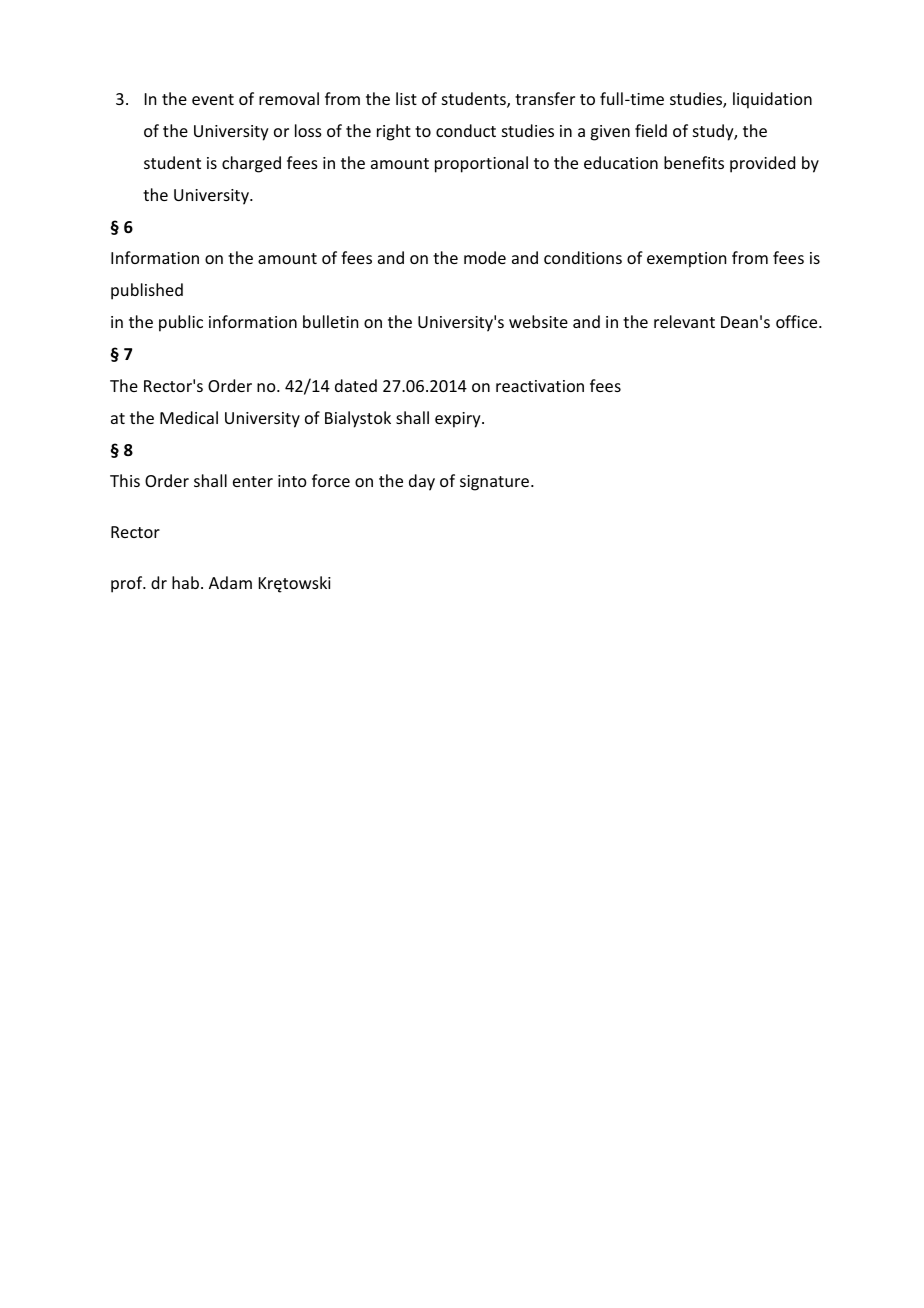 This screenshot has width=924, height=1308. Describe the element at coordinates (538, 321) in the screenshot. I see `website` at that location.
